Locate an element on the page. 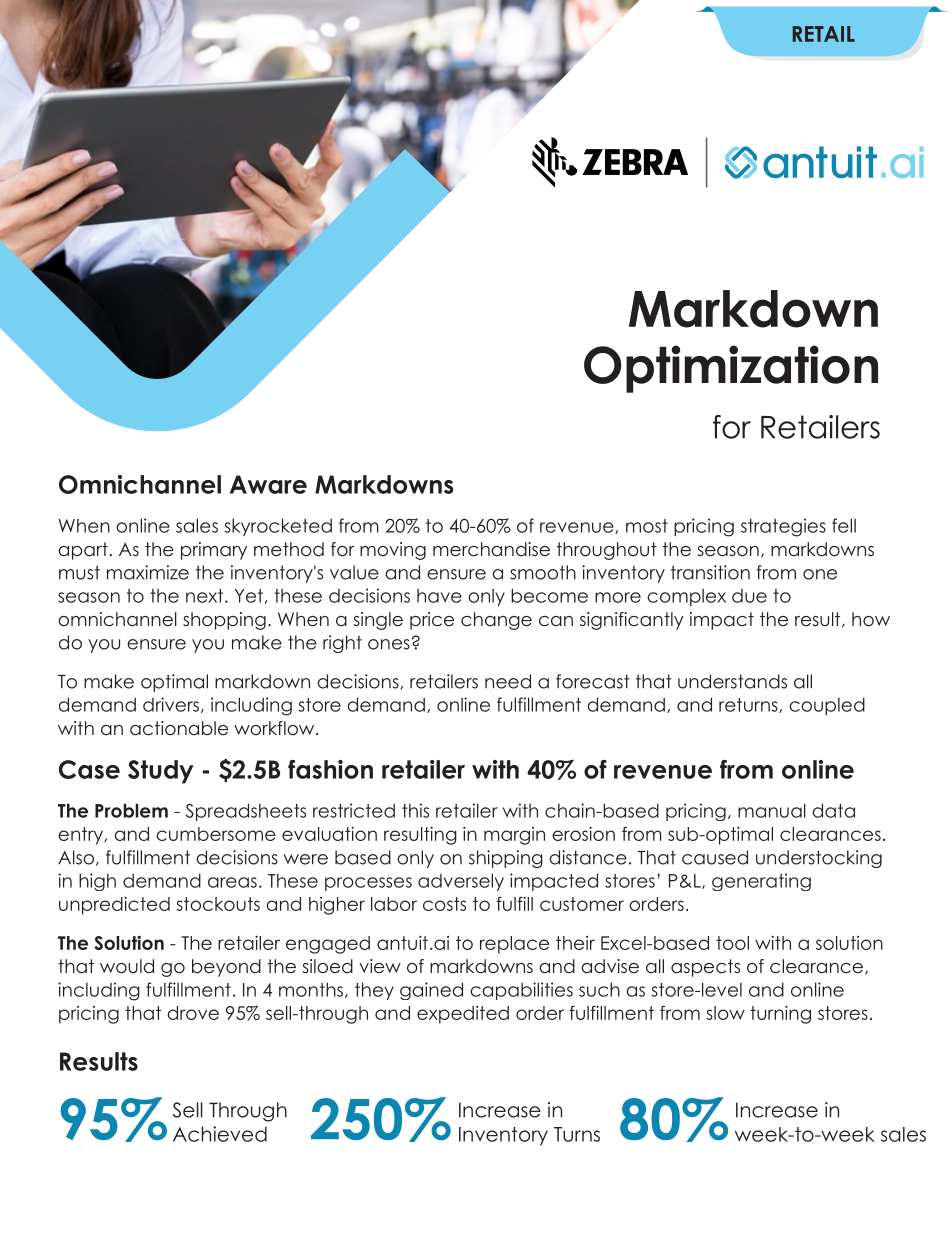  this is located at coordinates (415, 810).
